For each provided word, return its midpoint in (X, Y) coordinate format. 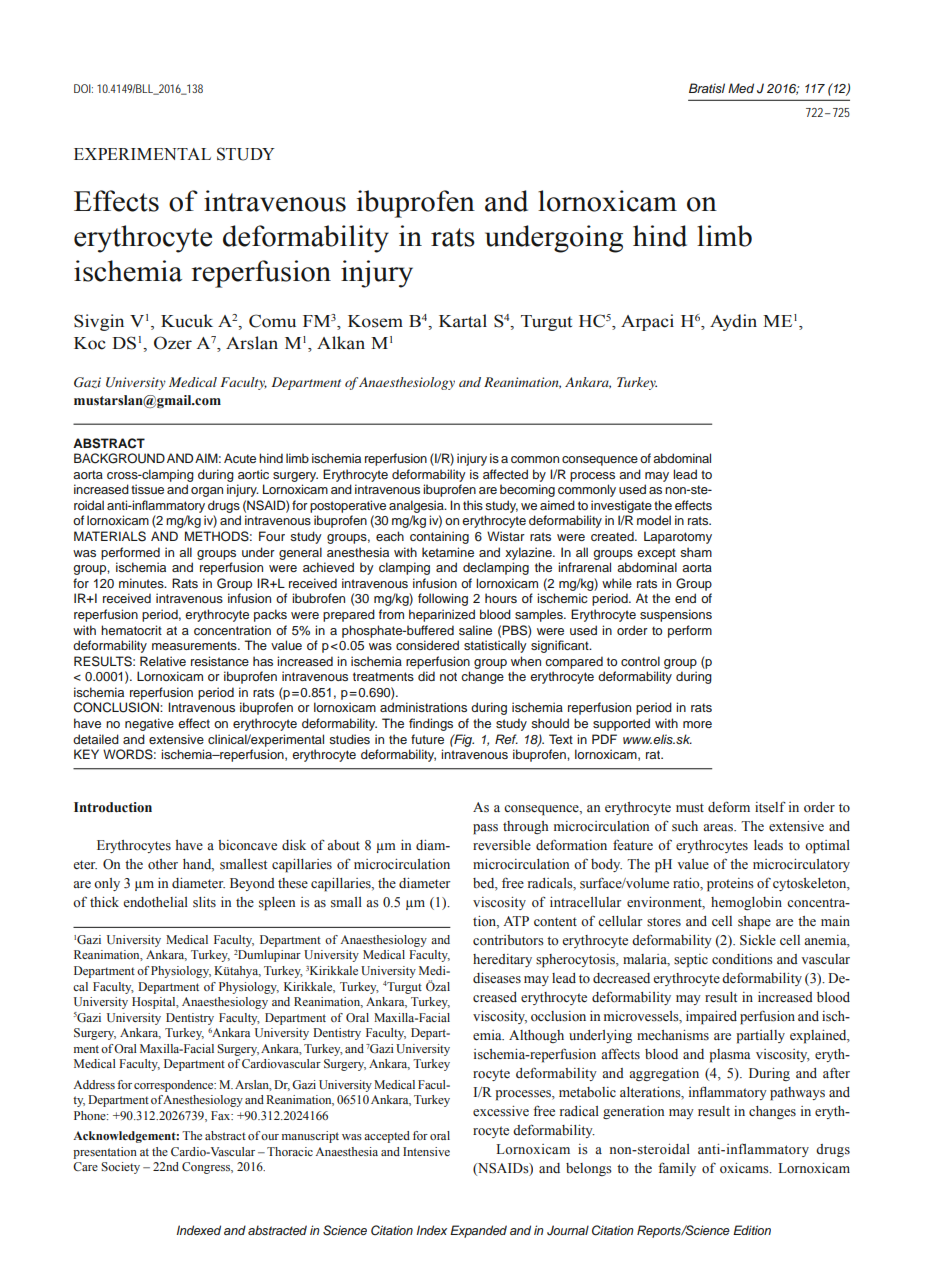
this (473, 505)
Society (120, 1168)
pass (485, 829)
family (677, 1169)
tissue (147, 489)
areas (719, 828)
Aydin (733, 322)
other (163, 864)
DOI (83, 88)
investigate (621, 506)
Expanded (478, 1231)
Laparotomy (678, 537)
